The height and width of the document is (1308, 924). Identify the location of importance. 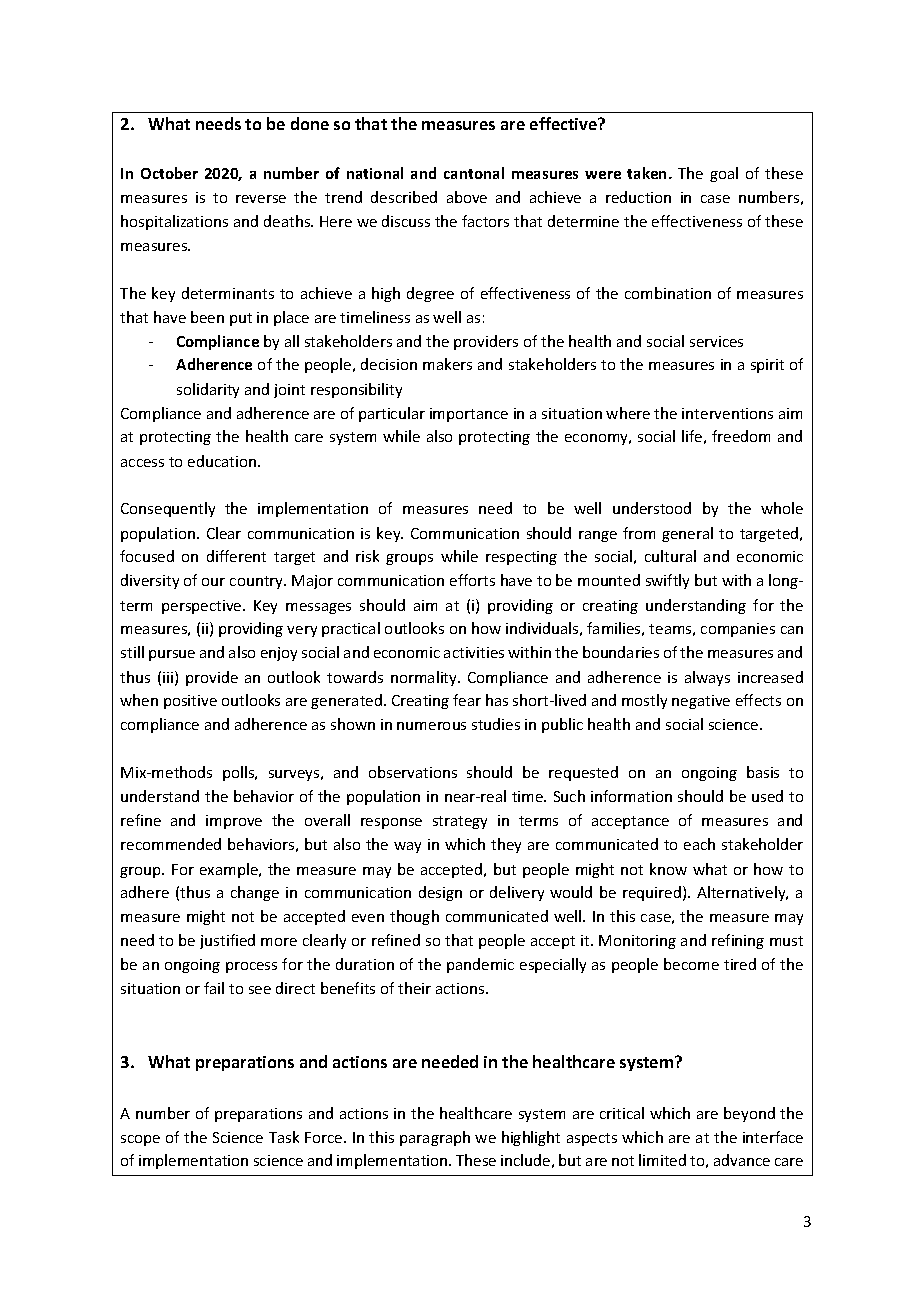
(469, 415).
